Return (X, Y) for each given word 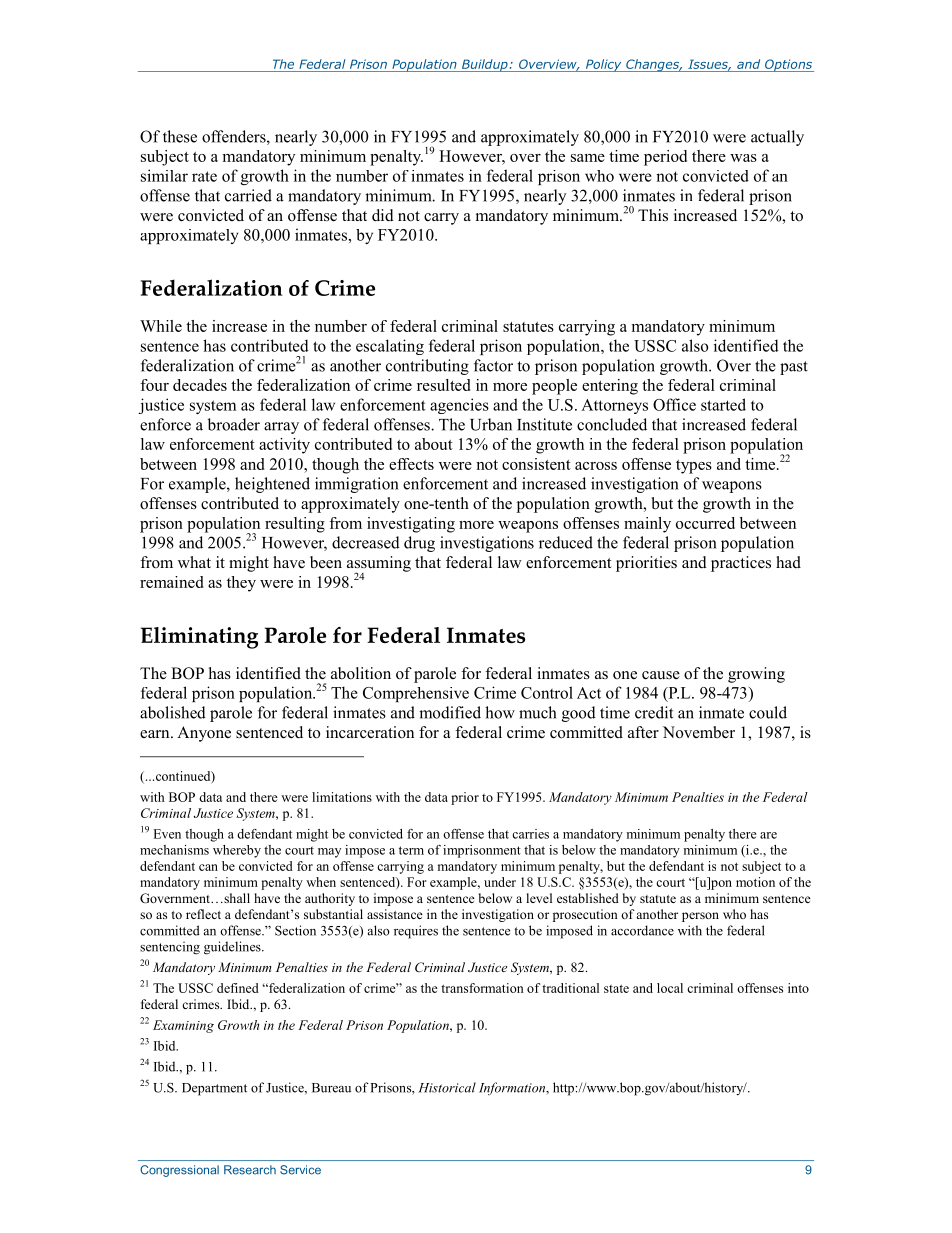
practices (741, 564)
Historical (447, 1087)
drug (419, 544)
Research (250, 1170)
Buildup (484, 65)
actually (777, 138)
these (180, 136)
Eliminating (199, 638)
